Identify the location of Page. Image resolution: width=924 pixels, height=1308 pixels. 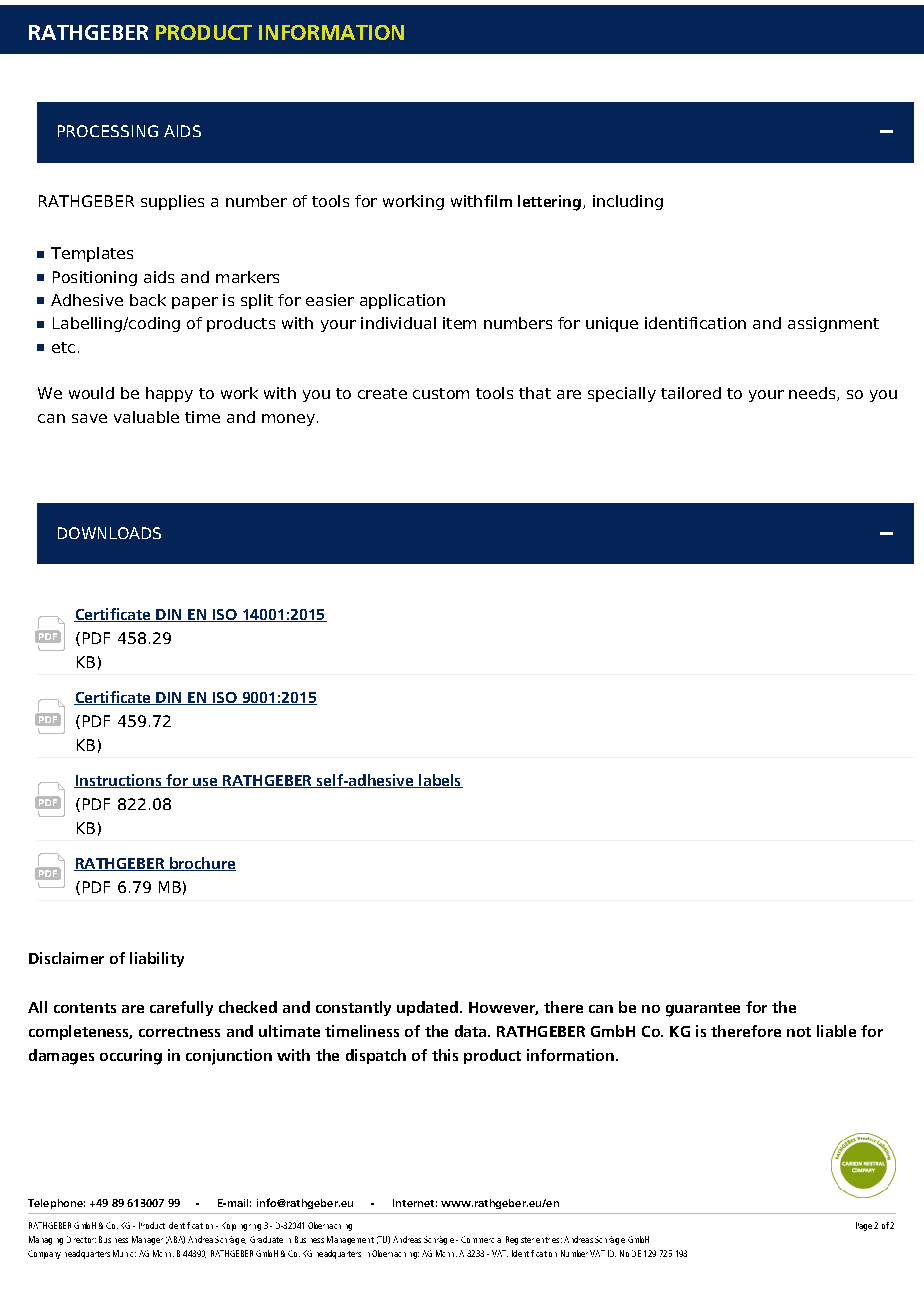
(864, 1226).
